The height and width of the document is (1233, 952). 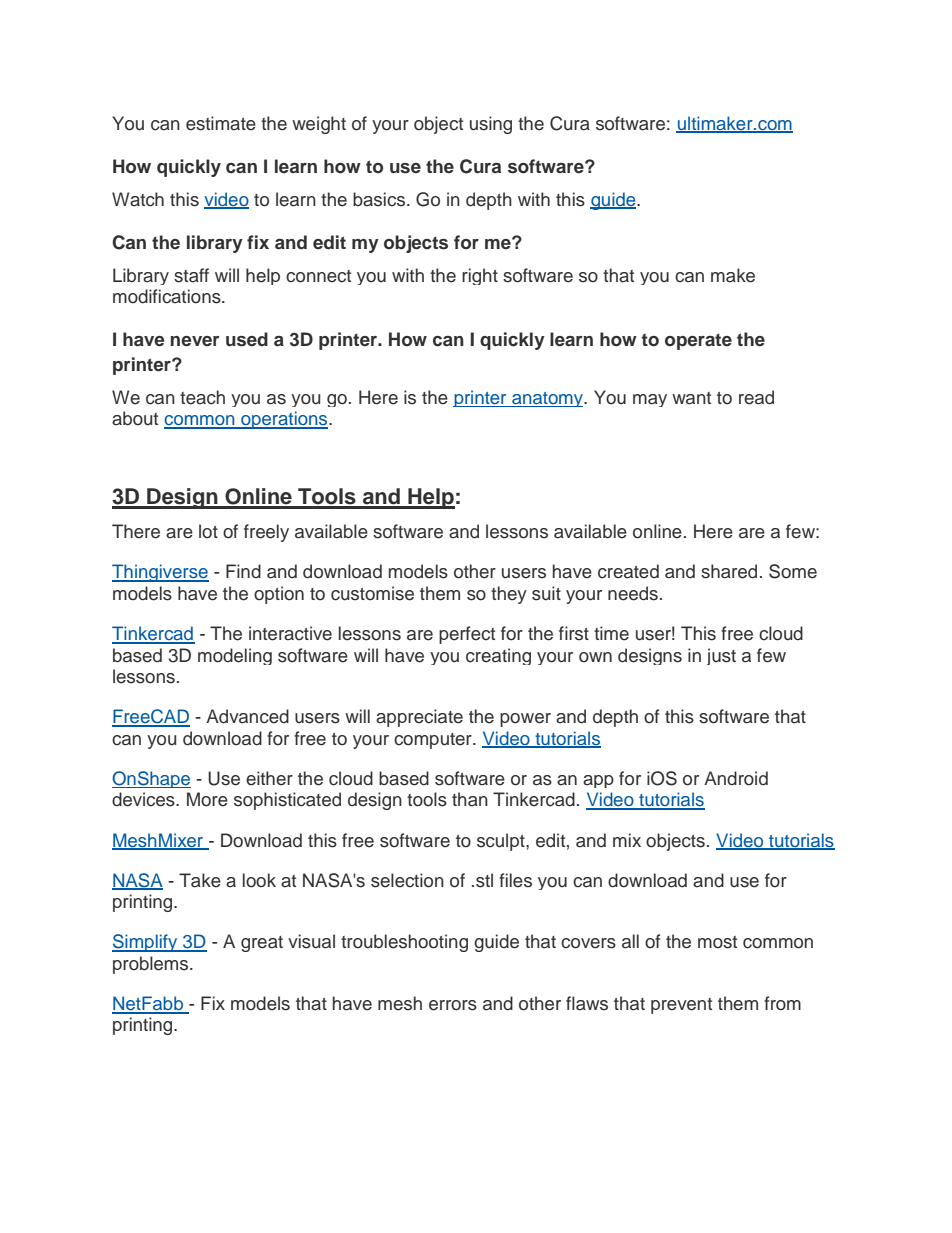 What do you see at coordinates (491, 125) in the document?
I see `using` at bounding box center [491, 125].
